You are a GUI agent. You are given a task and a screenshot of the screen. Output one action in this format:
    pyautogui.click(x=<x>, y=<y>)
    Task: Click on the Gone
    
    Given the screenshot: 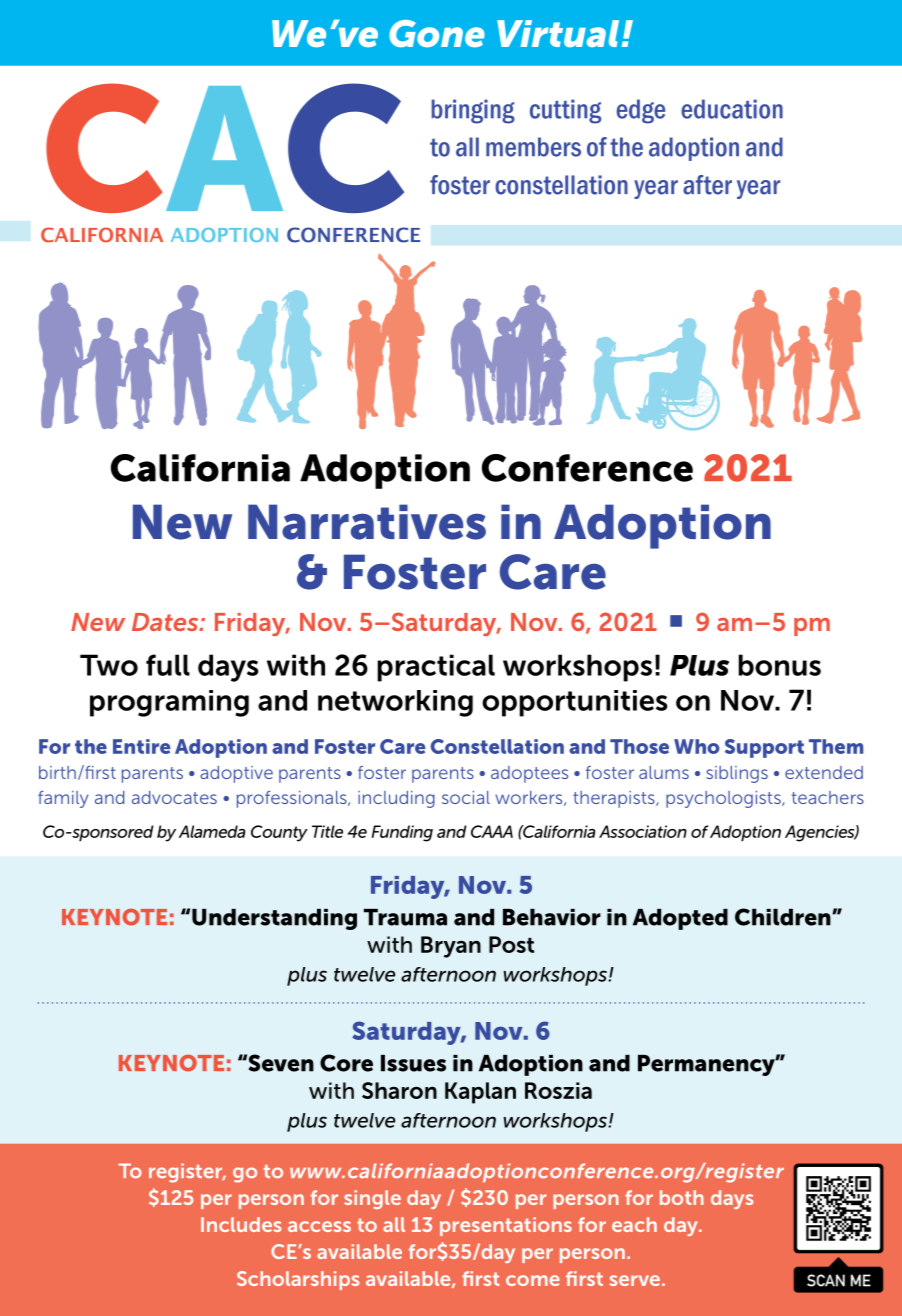 What is the action you would take?
    pyautogui.click(x=437, y=33)
